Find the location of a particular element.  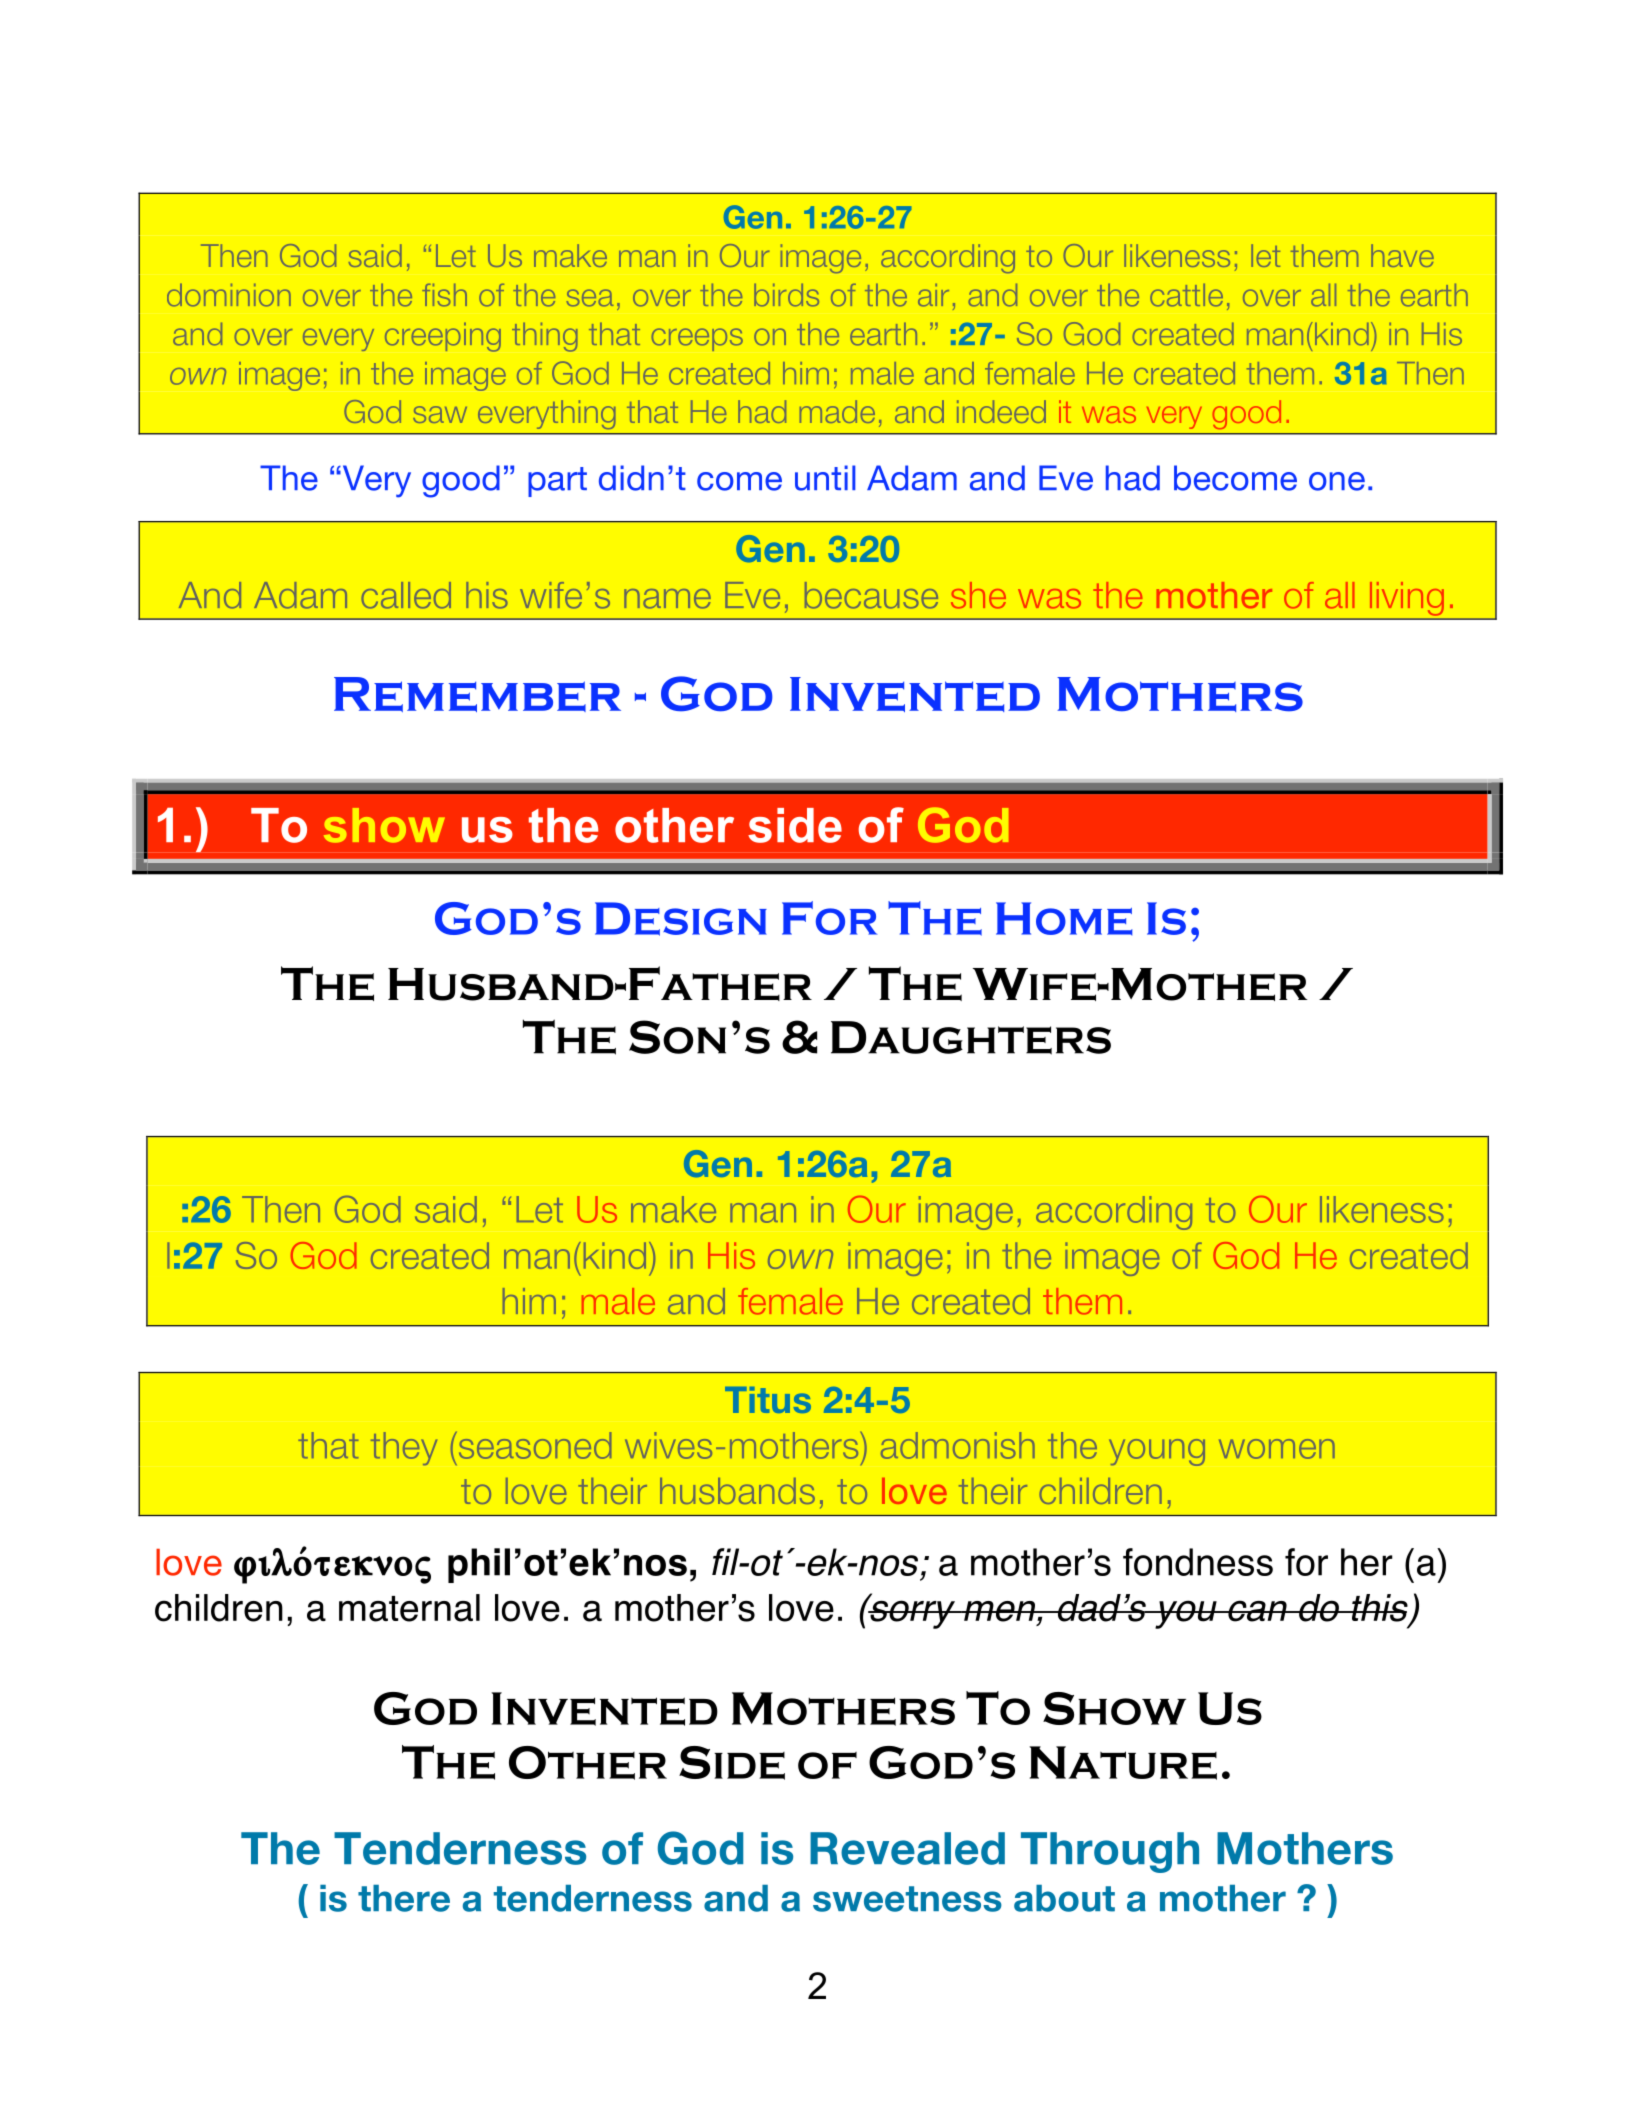

there is located at coordinates (404, 1898).
